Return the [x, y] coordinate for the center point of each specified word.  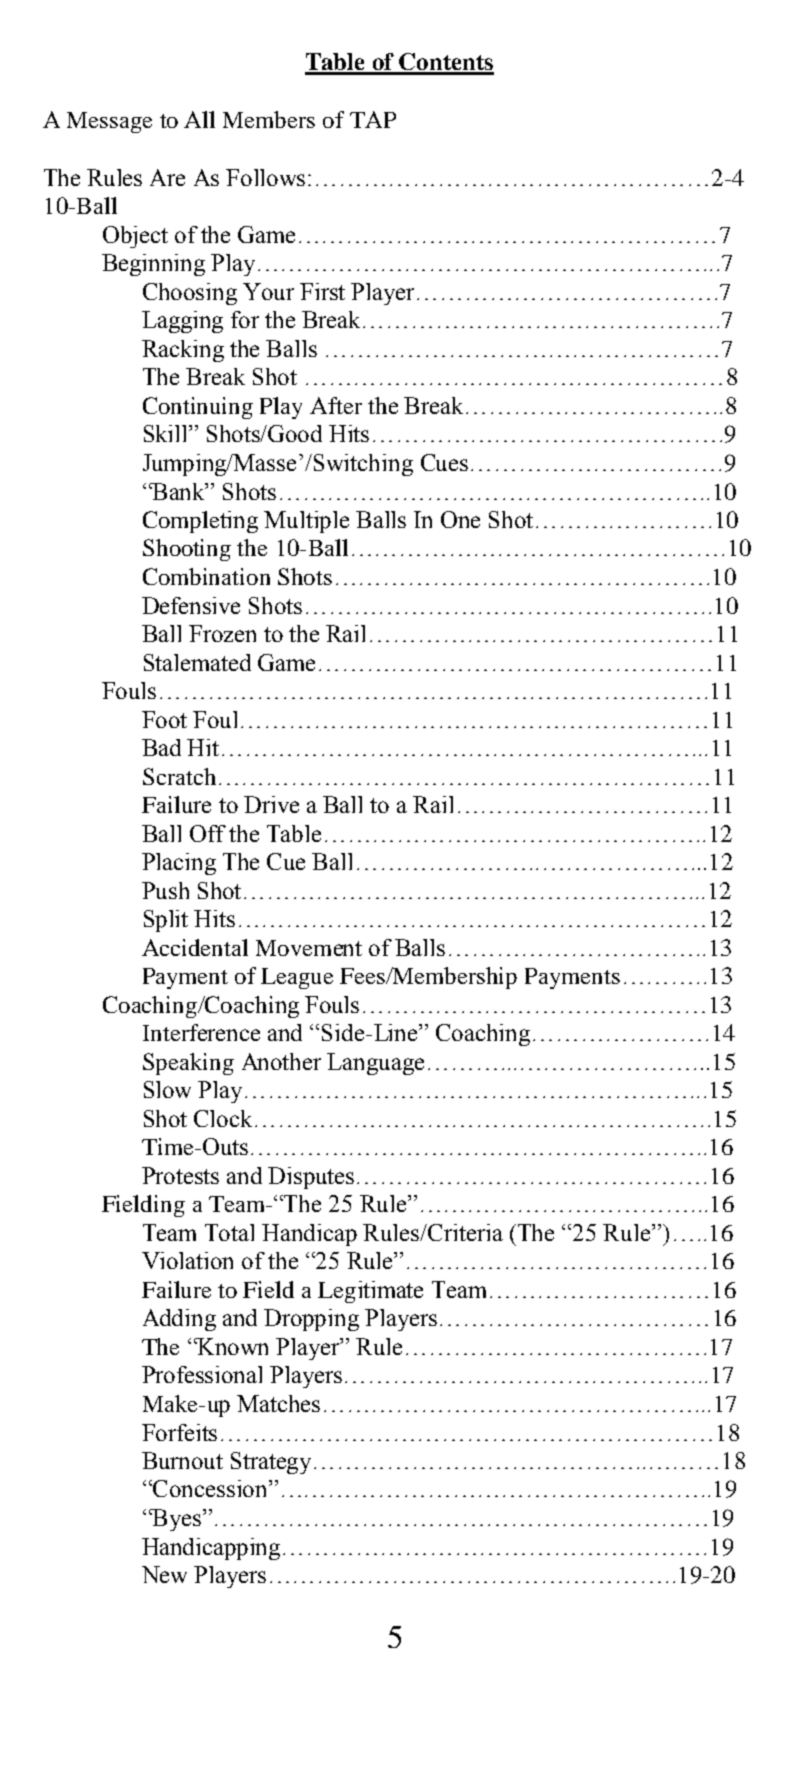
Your [268, 291]
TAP [373, 119]
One [460, 519]
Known [232, 1346]
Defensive [191, 605]
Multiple [306, 522]
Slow [167, 1089]
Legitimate [370, 1292]
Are [167, 177]
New [164, 1574]
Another [281, 1061]
